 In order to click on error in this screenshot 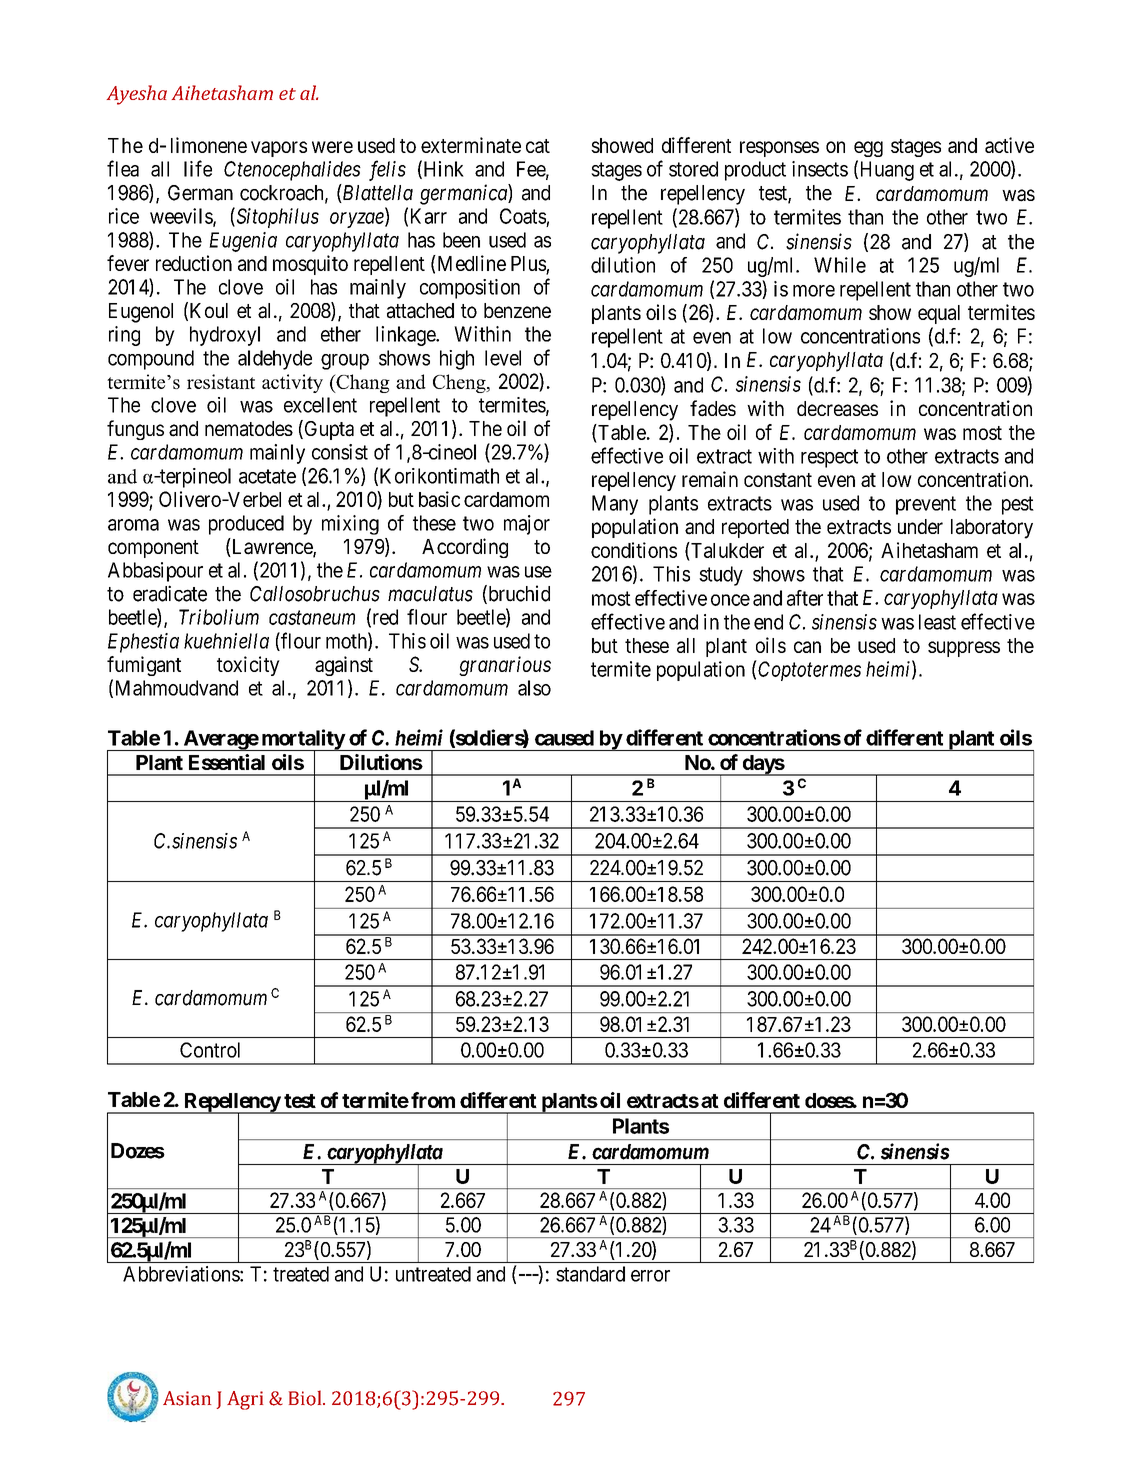, I will do `click(650, 1276)`.
